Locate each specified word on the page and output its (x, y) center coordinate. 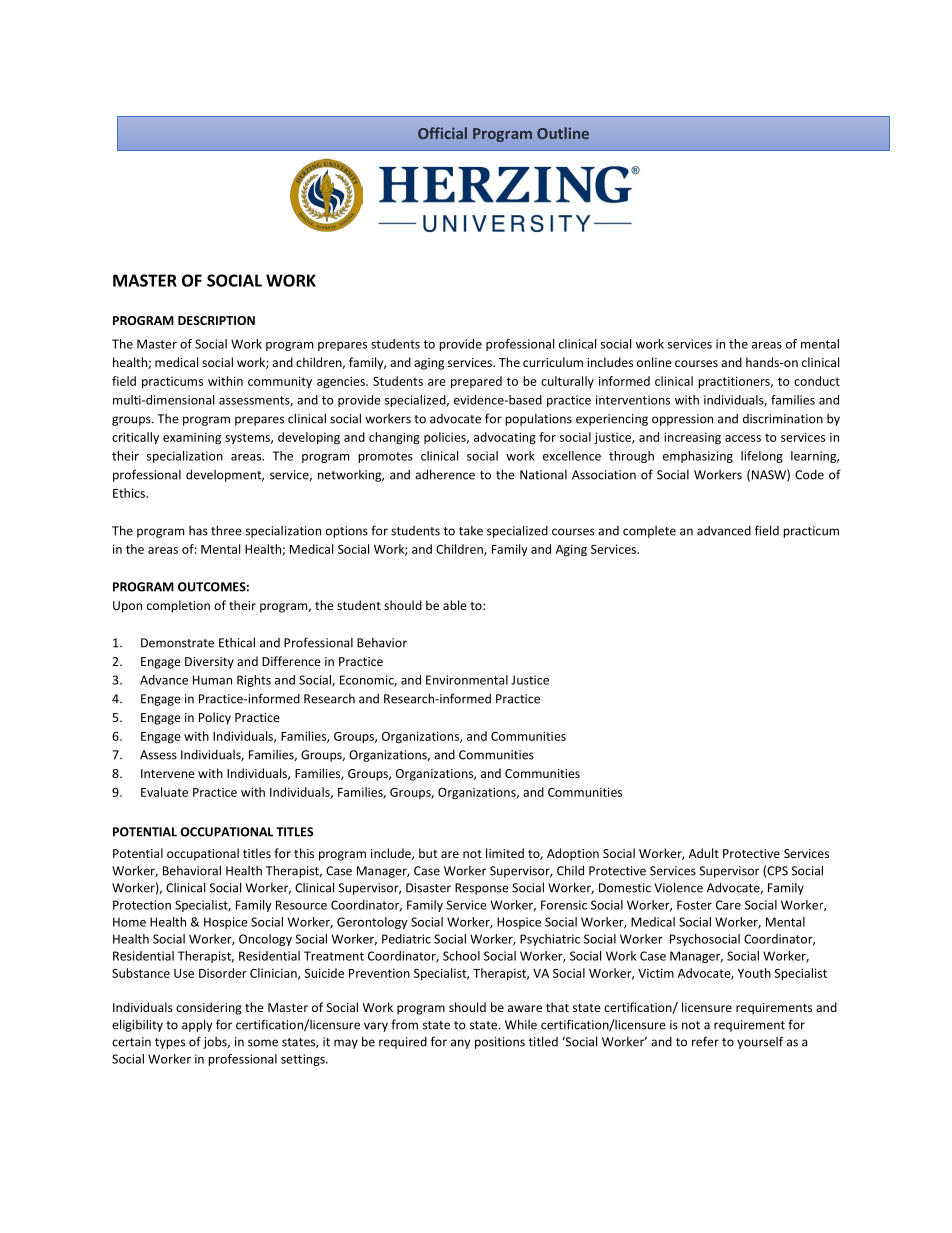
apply (197, 1025)
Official (442, 133)
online (654, 362)
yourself (760, 1042)
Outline (563, 133)
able (455, 605)
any (460, 1044)
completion (178, 606)
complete (649, 532)
